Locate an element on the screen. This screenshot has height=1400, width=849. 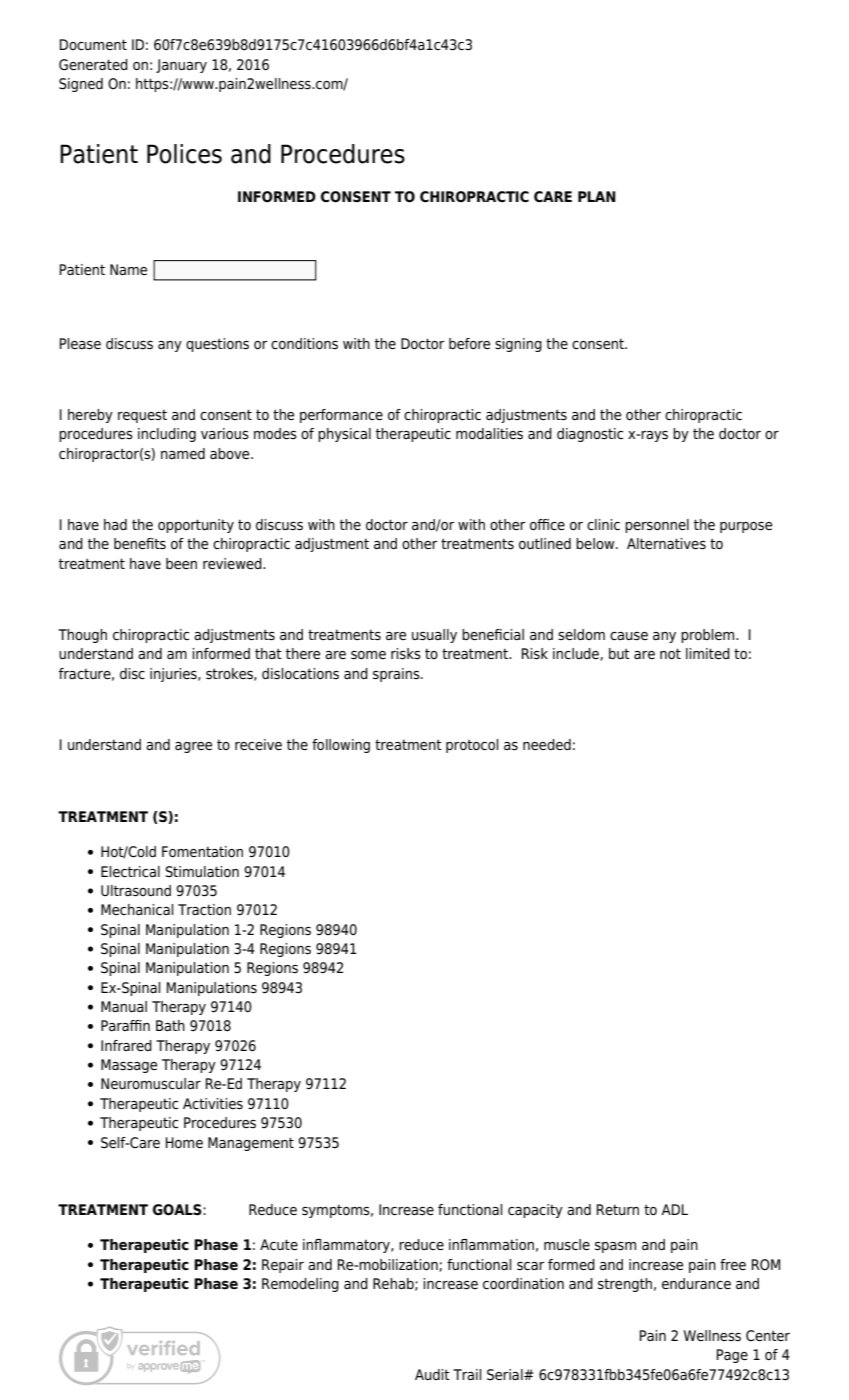
Audit is located at coordinates (432, 1374).
